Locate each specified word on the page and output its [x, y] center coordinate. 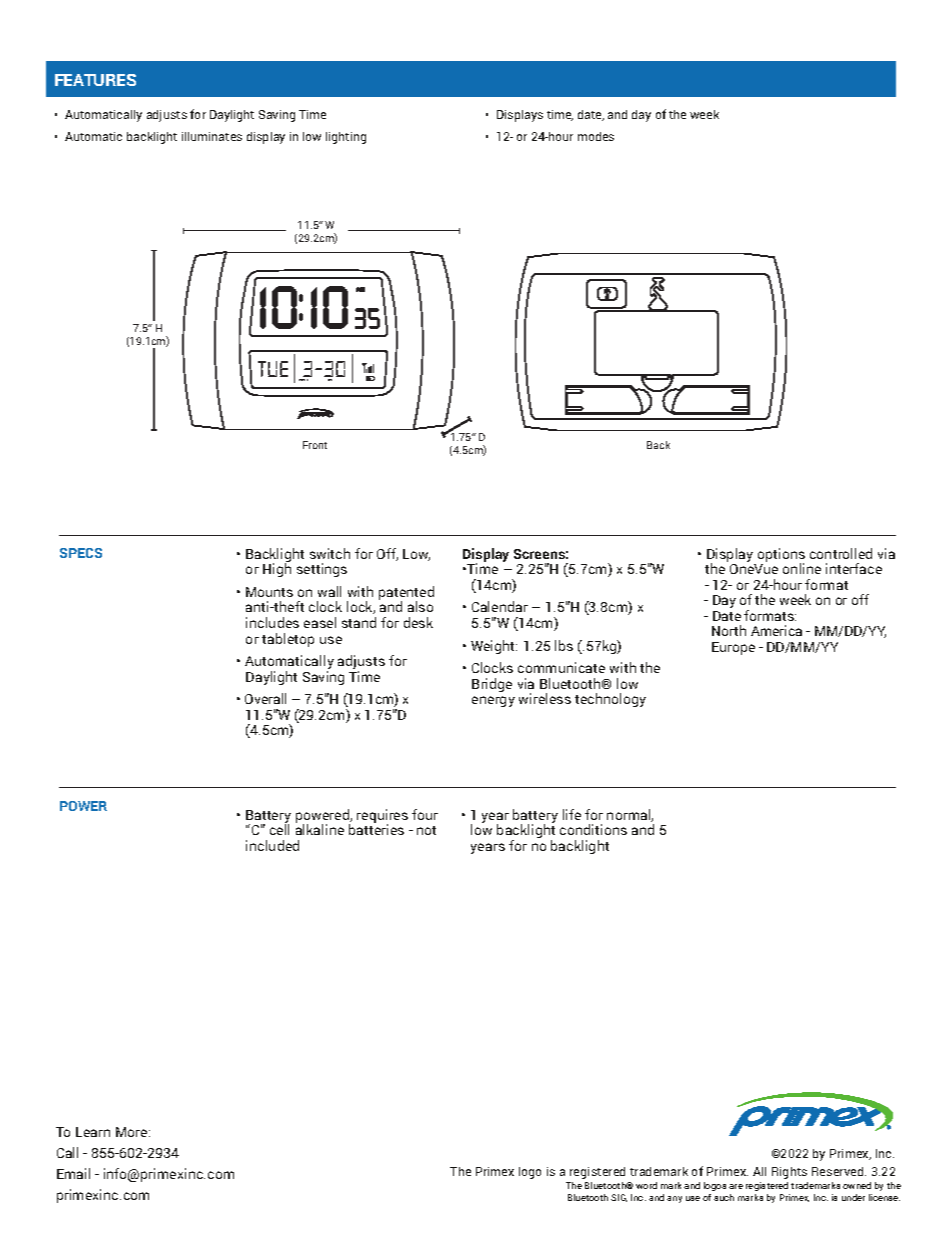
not [426, 830]
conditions [593, 829]
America [776, 630]
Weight [494, 647]
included [272, 845]
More [133, 1132]
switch [330, 553]
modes [596, 136]
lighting [346, 138]
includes [272, 622]
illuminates [212, 136]
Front [315, 445]
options [781, 556]
